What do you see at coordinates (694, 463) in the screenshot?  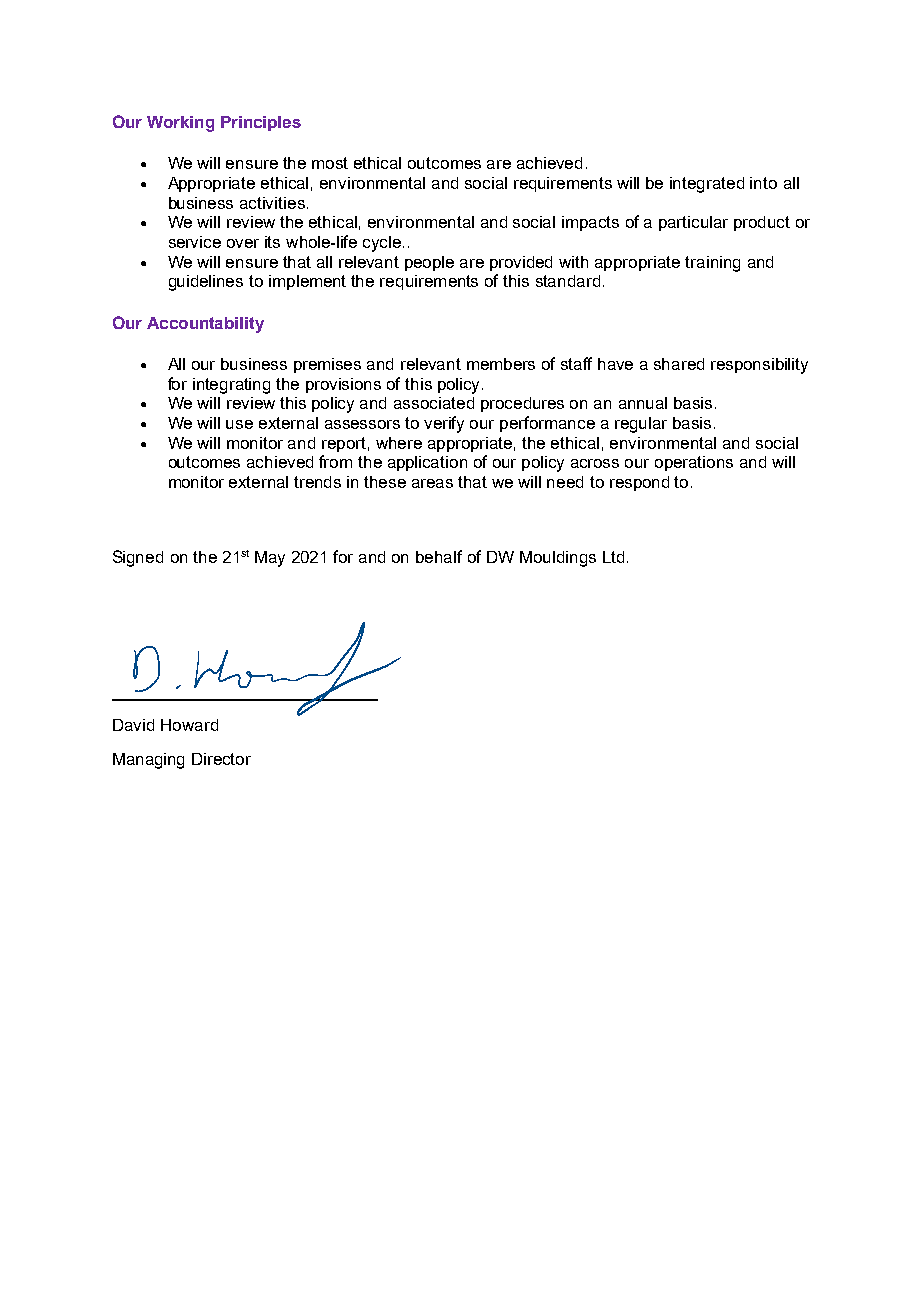 I see `operations` at bounding box center [694, 463].
